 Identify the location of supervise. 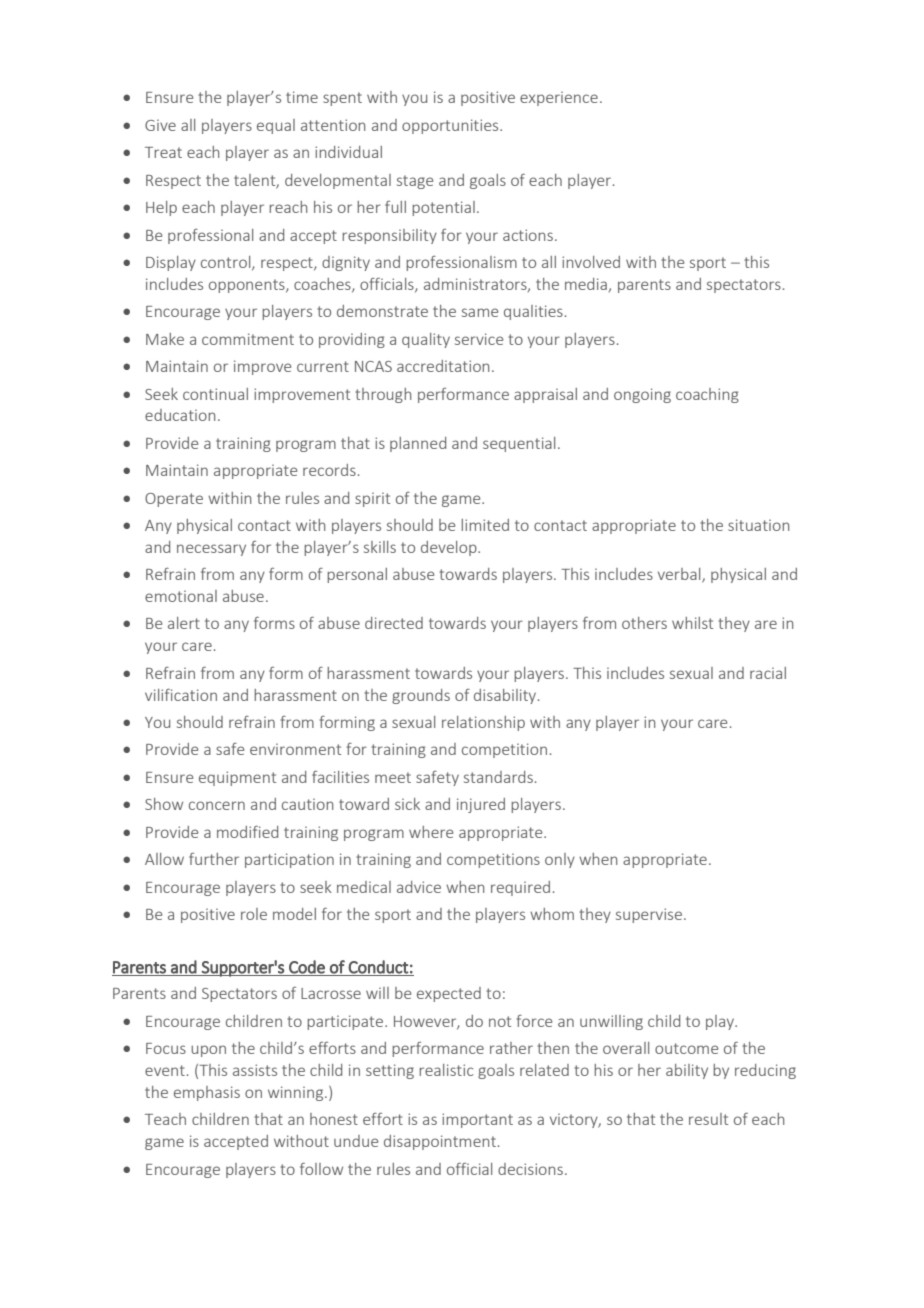
(650, 915).
